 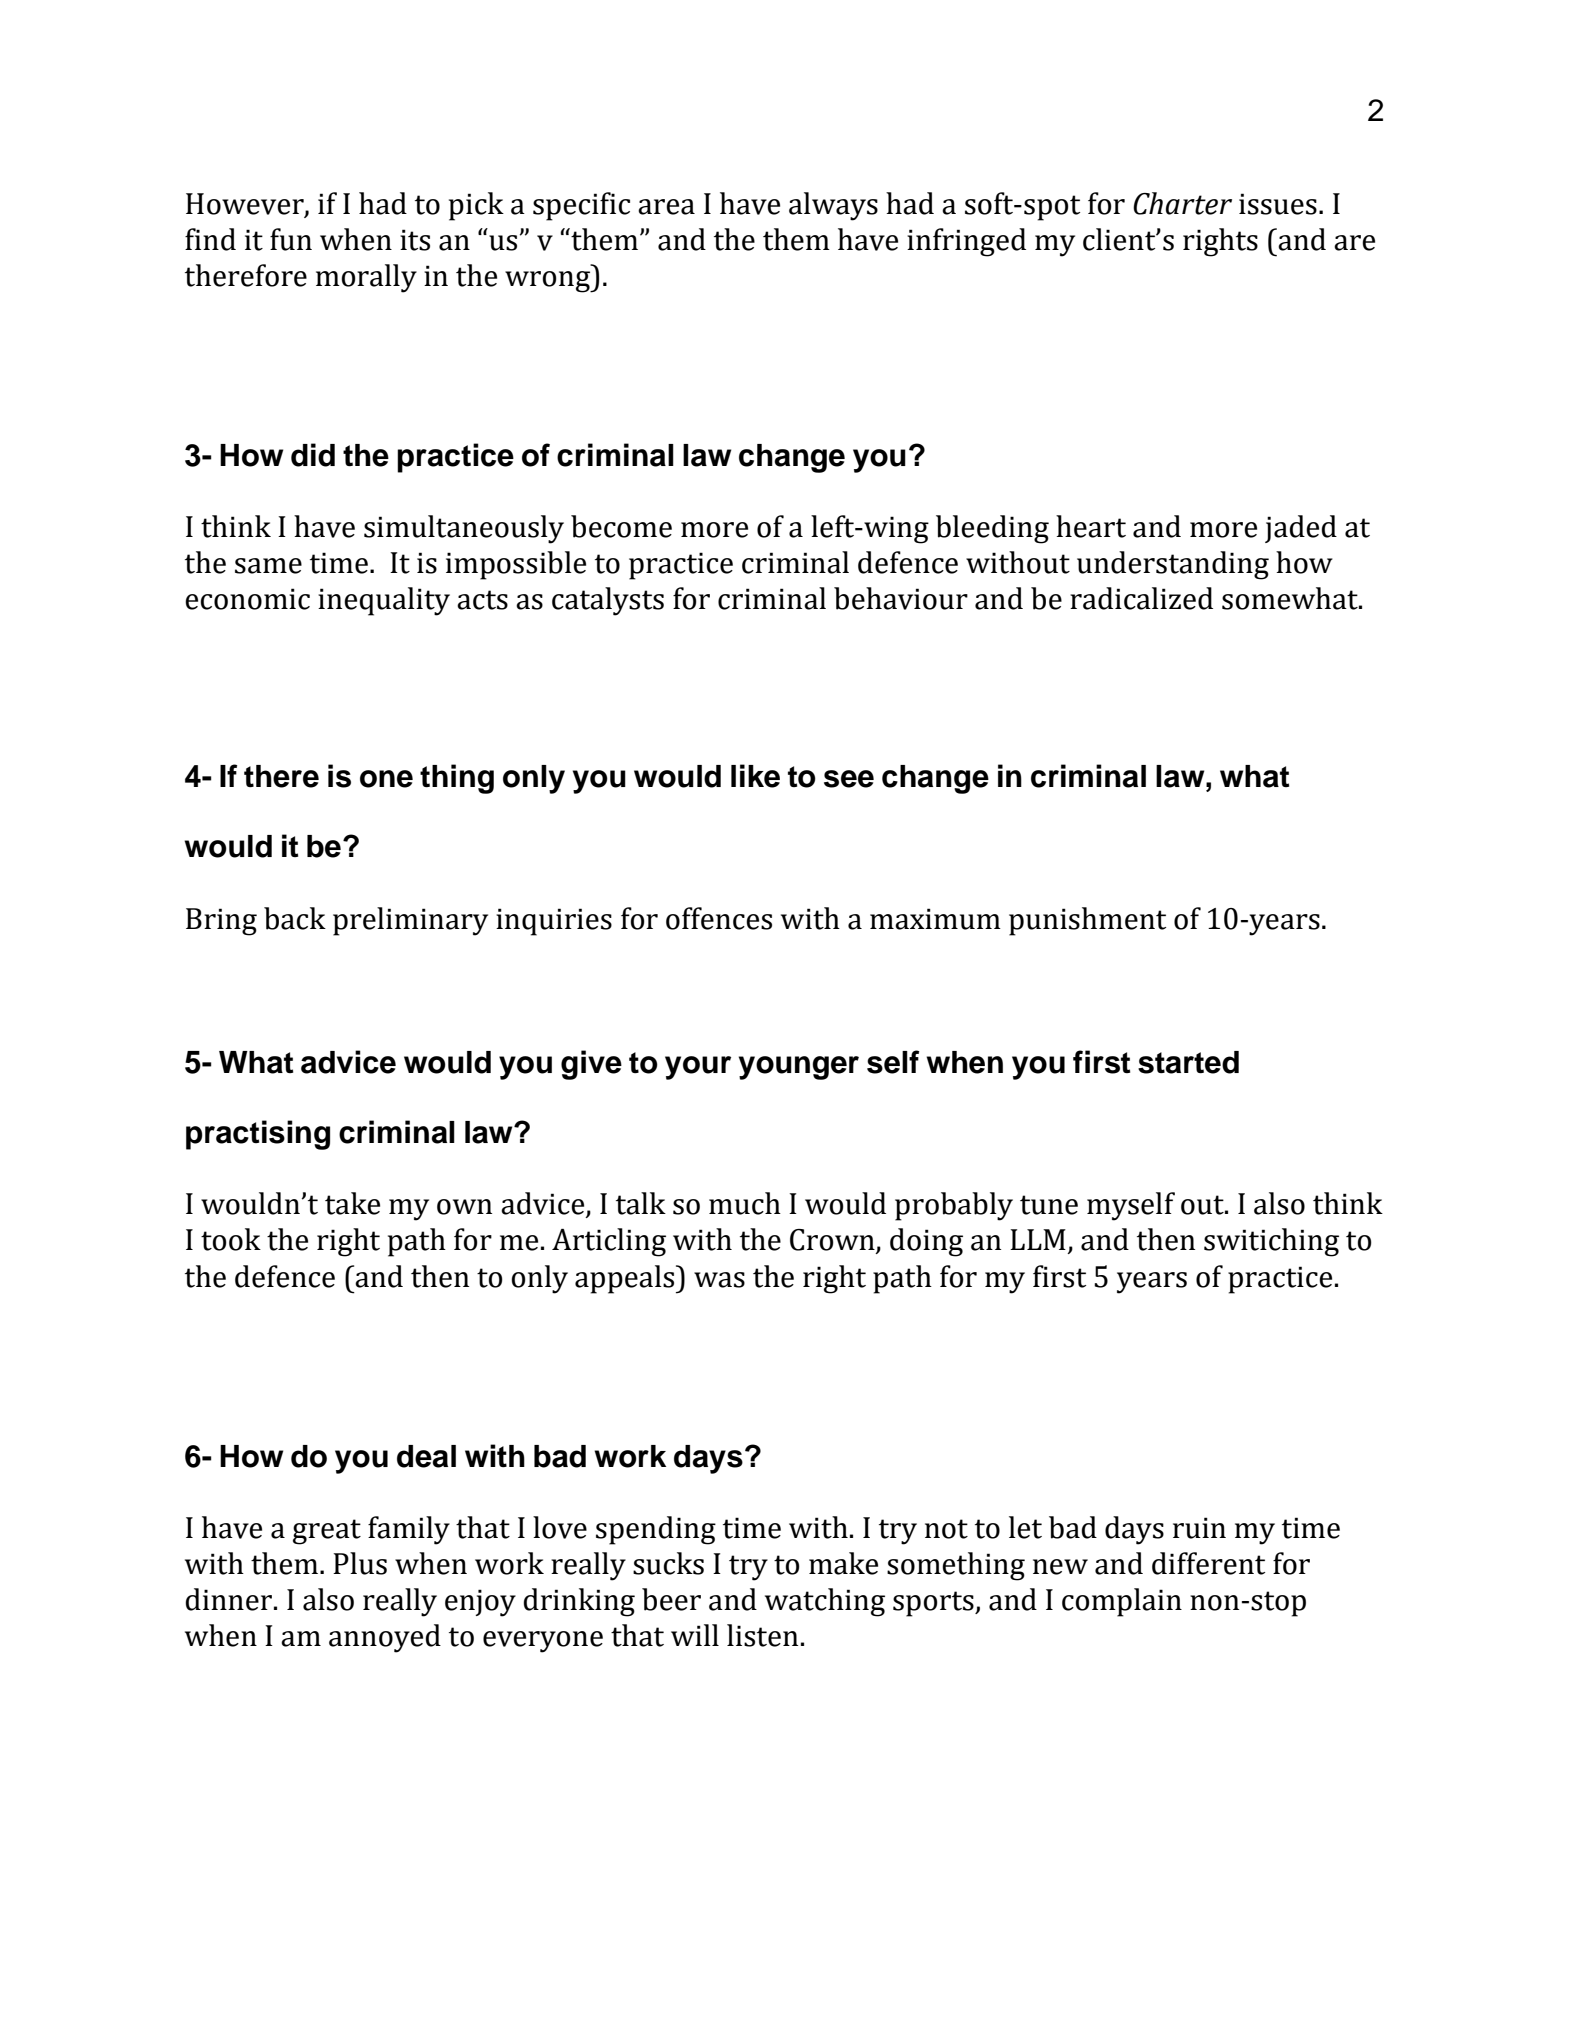 I want to click on back, so click(x=295, y=918).
